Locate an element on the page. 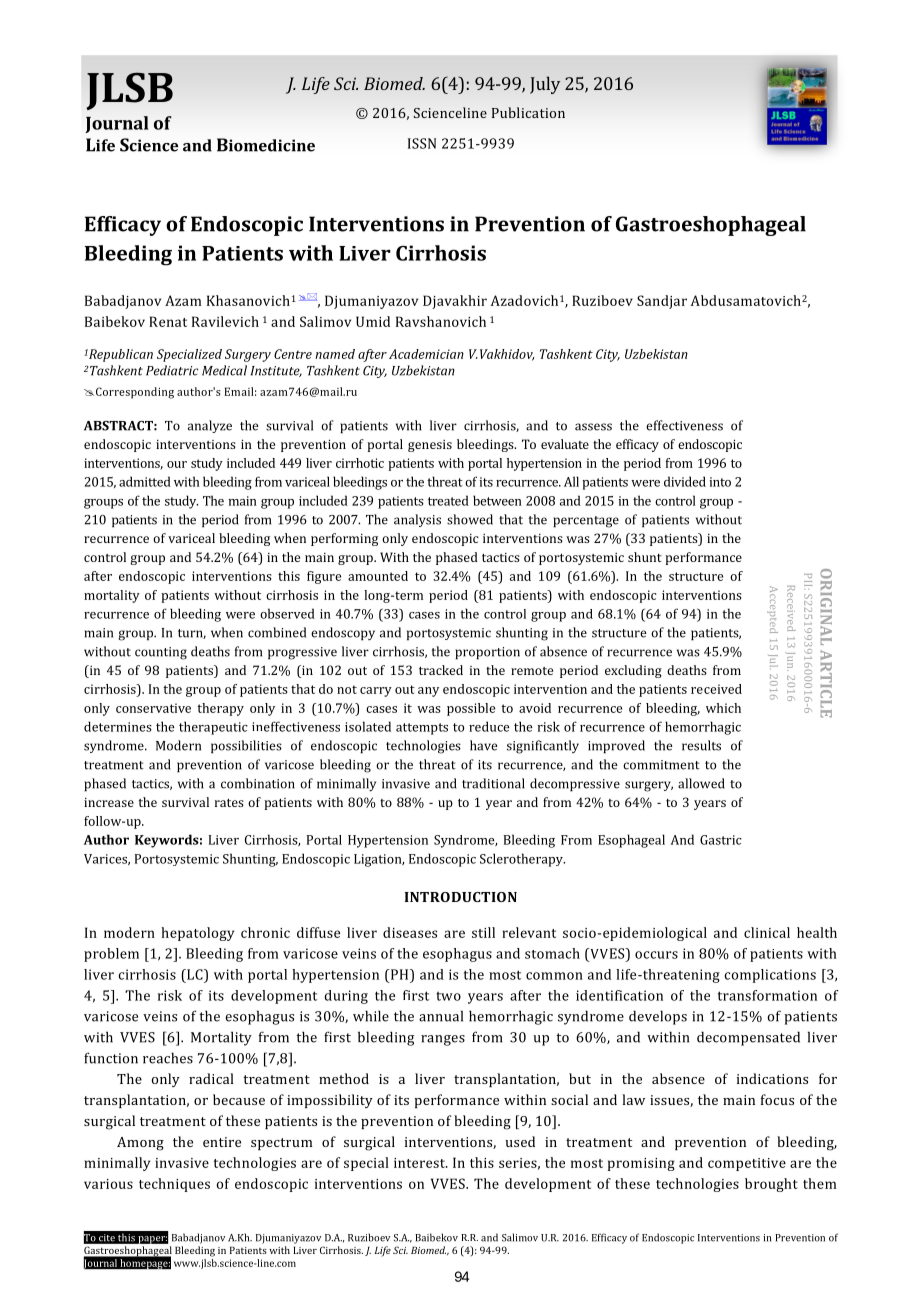  July is located at coordinates (545, 85).
